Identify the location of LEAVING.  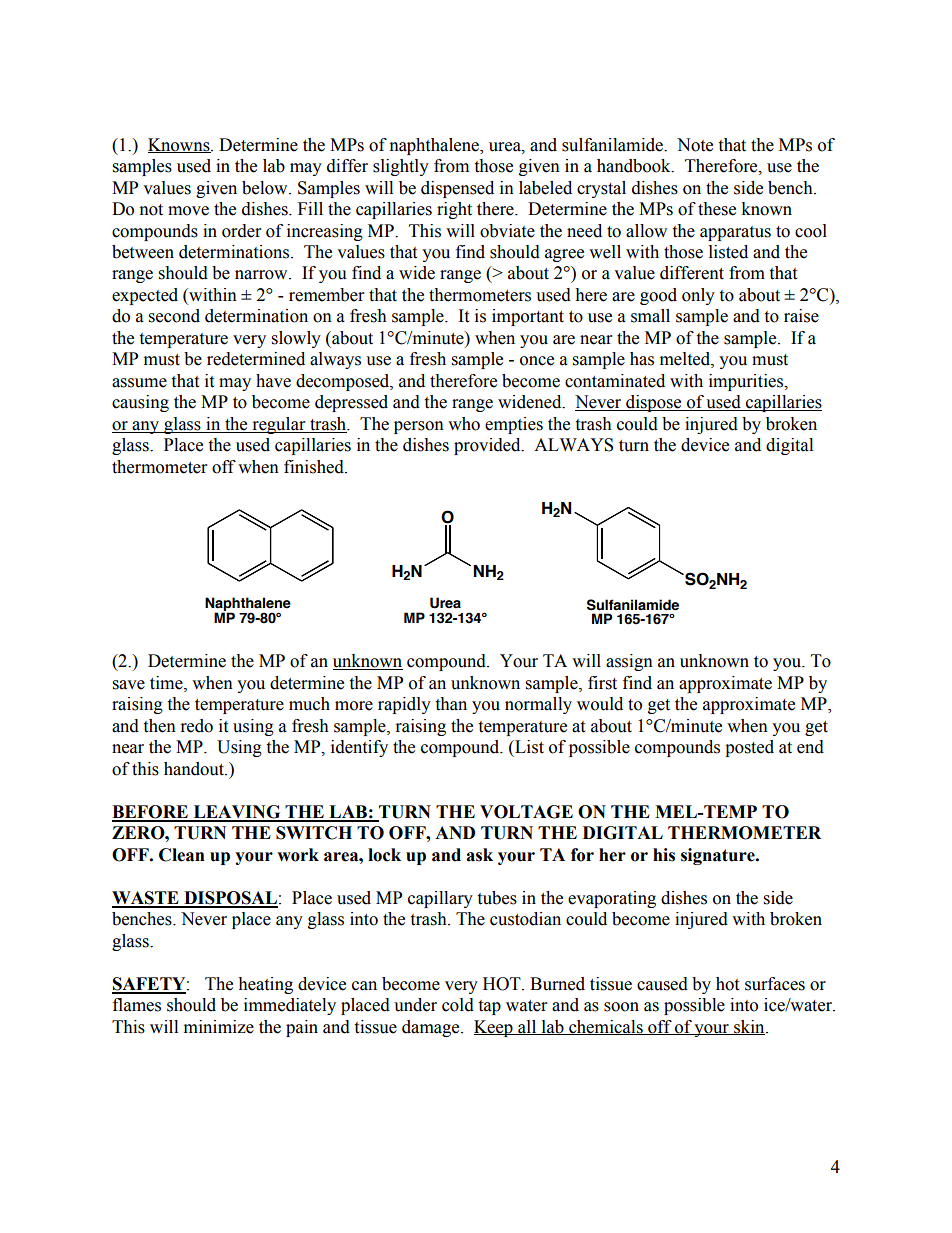
(237, 813).
